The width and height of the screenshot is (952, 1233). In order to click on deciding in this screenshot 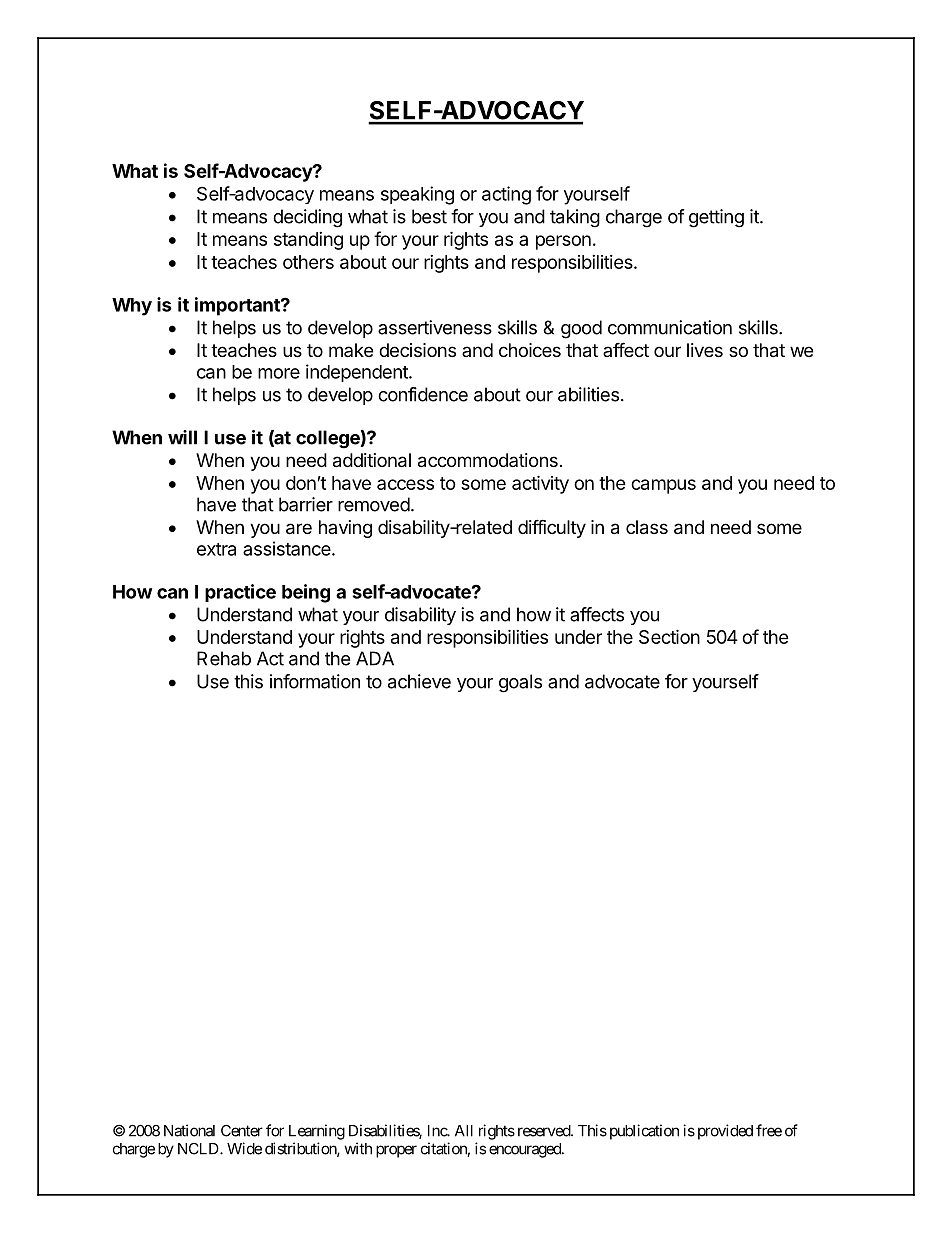, I will do `click(307, 218)`.
